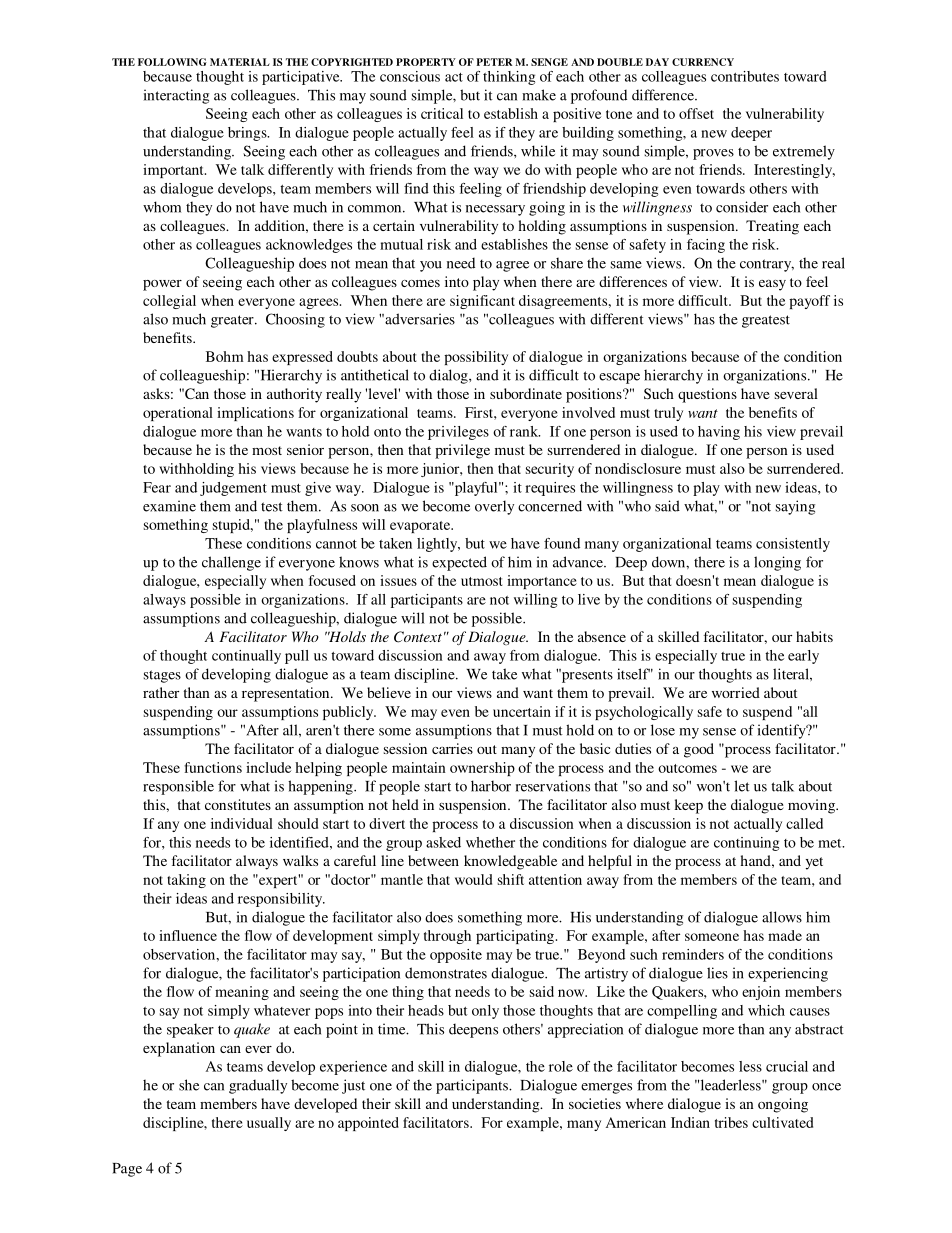  What do you see at coordinates (742, 786) in the image?
I see `let` at bounding box center [742, 786].
